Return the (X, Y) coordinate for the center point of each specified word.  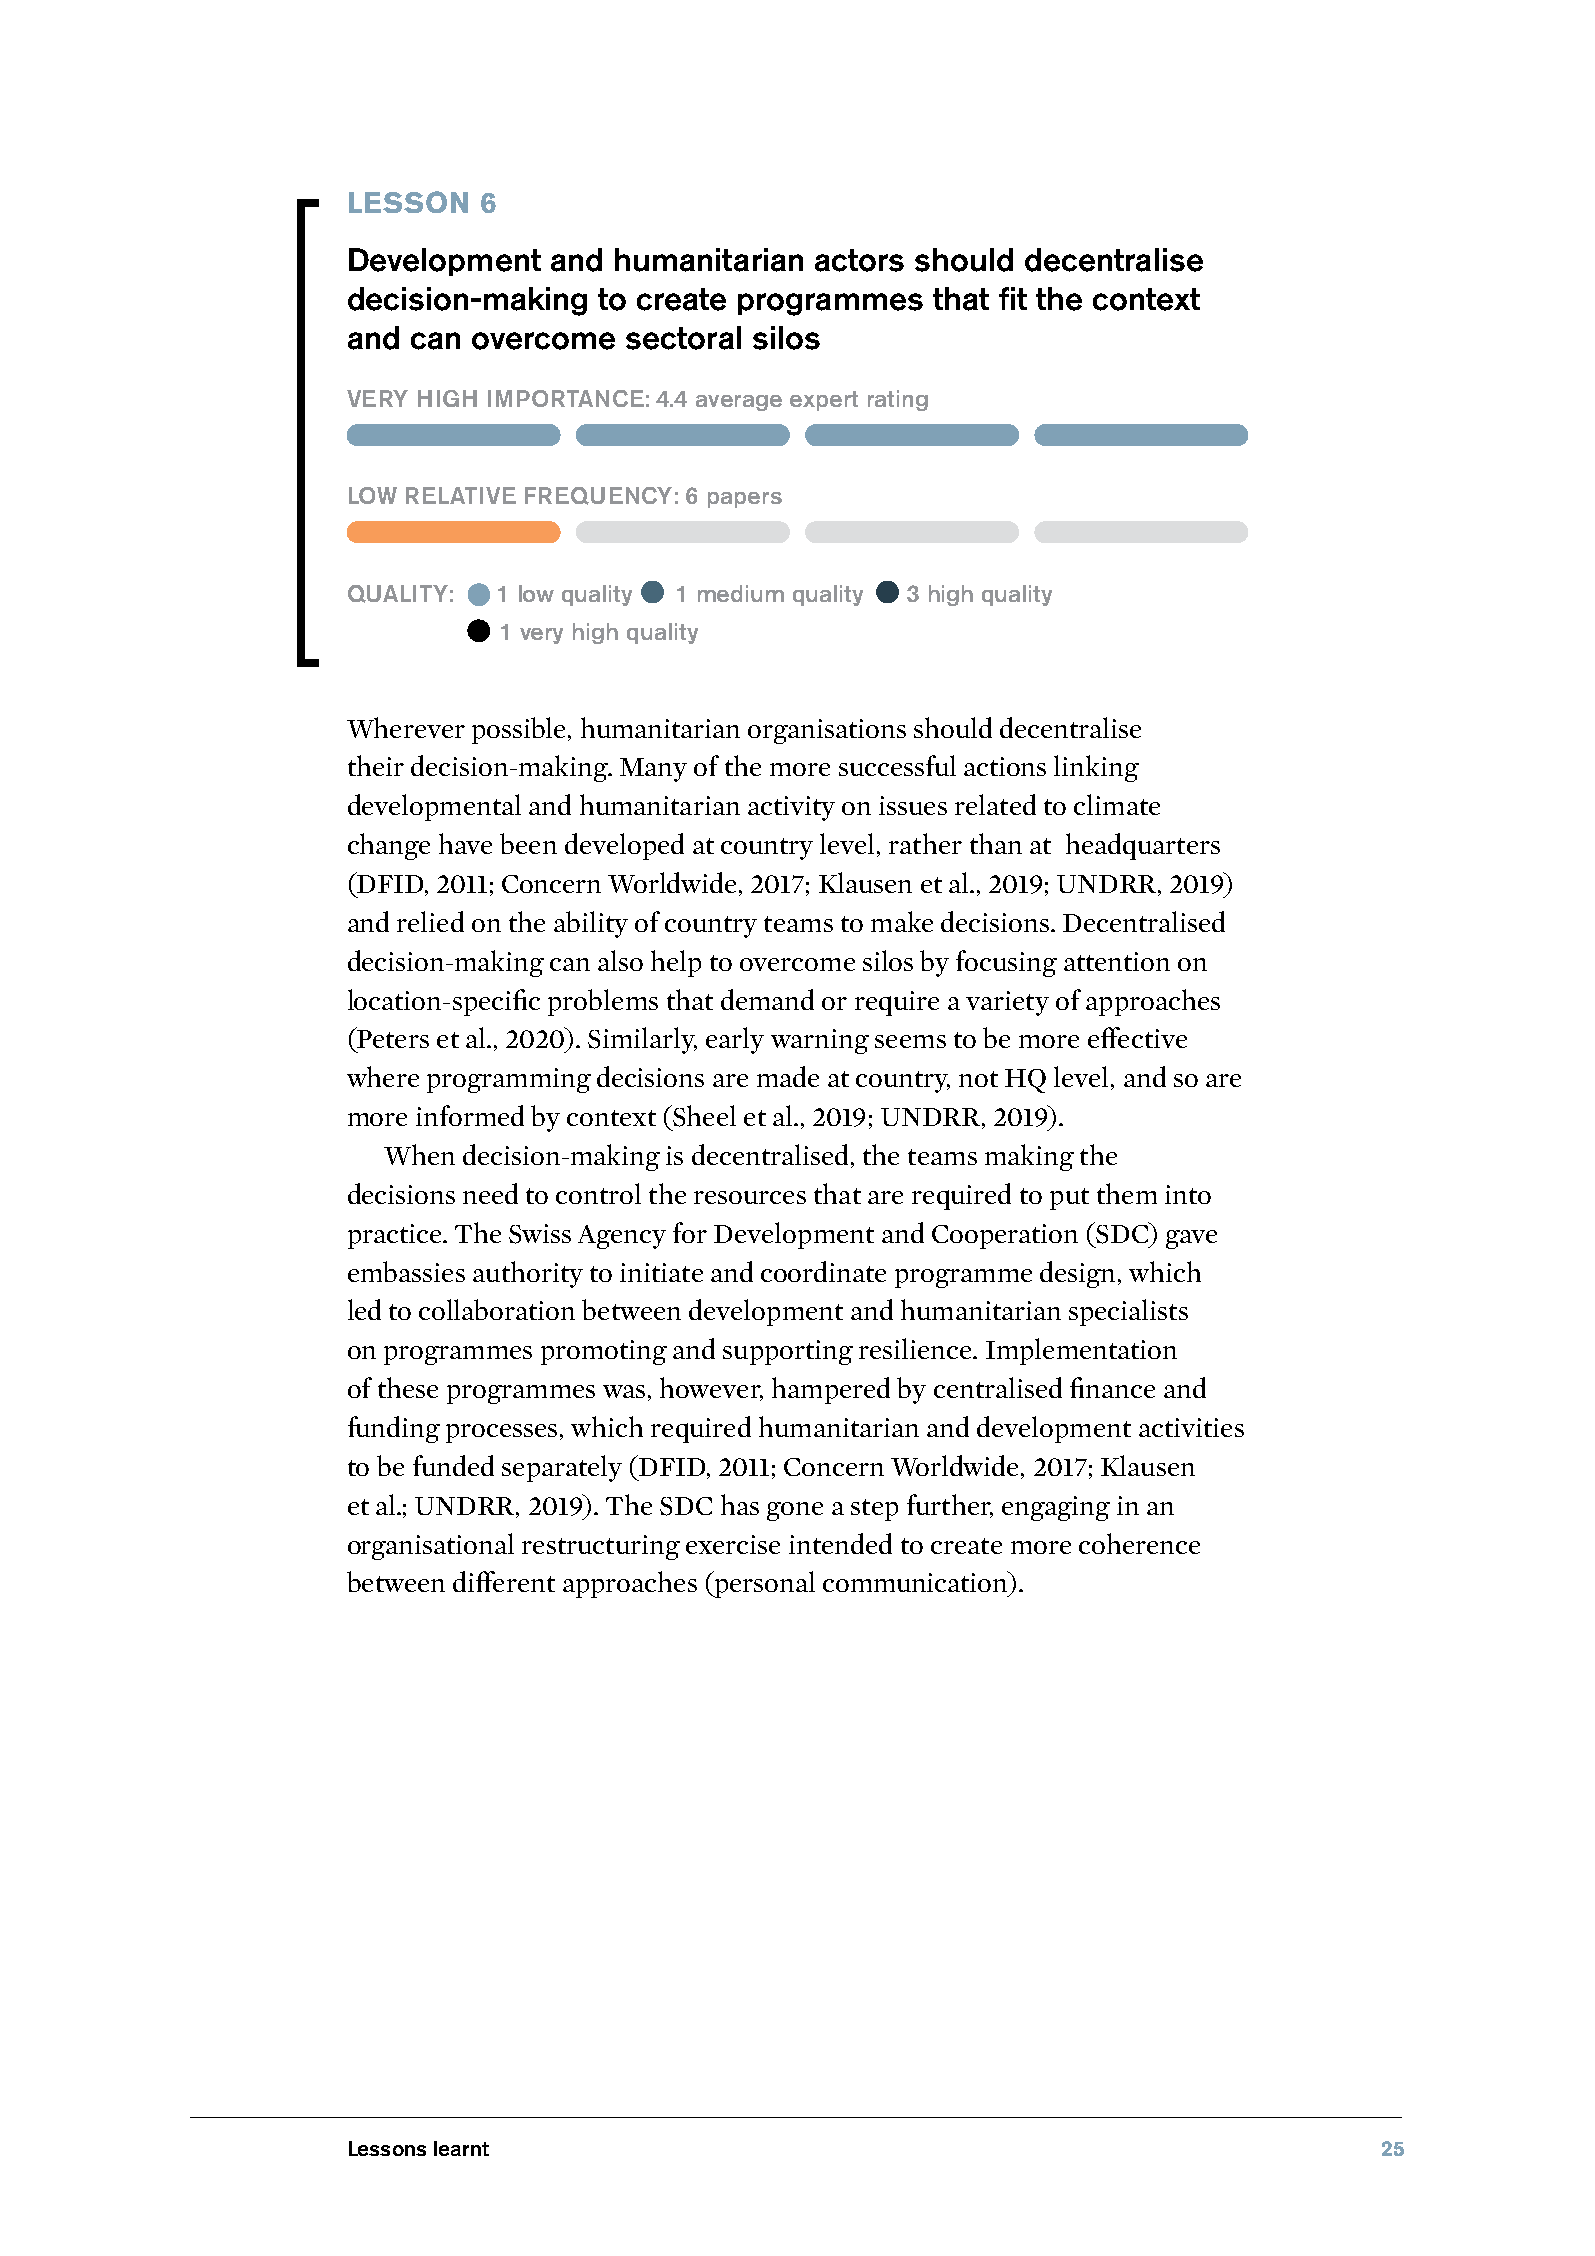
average (739, 403)
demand (767, 999)
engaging (1056, 1508)
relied (430, 921)
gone (795, 1511)
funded (453, 1465)
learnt (461, 2148)
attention (1117, 961)
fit (1013, 298)
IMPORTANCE (566, 398)
